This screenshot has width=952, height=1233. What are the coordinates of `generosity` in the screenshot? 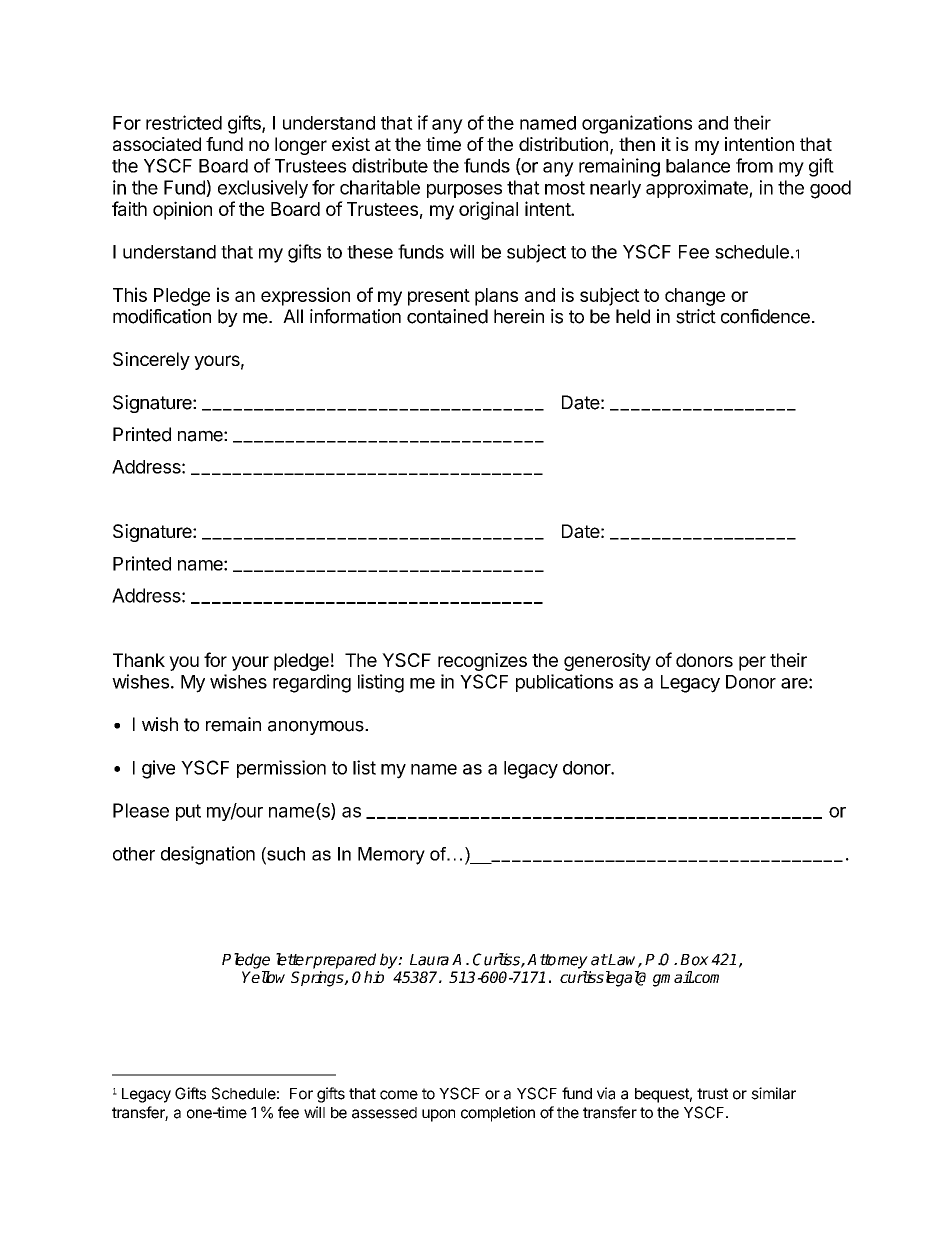 It's located at (607, 662).
